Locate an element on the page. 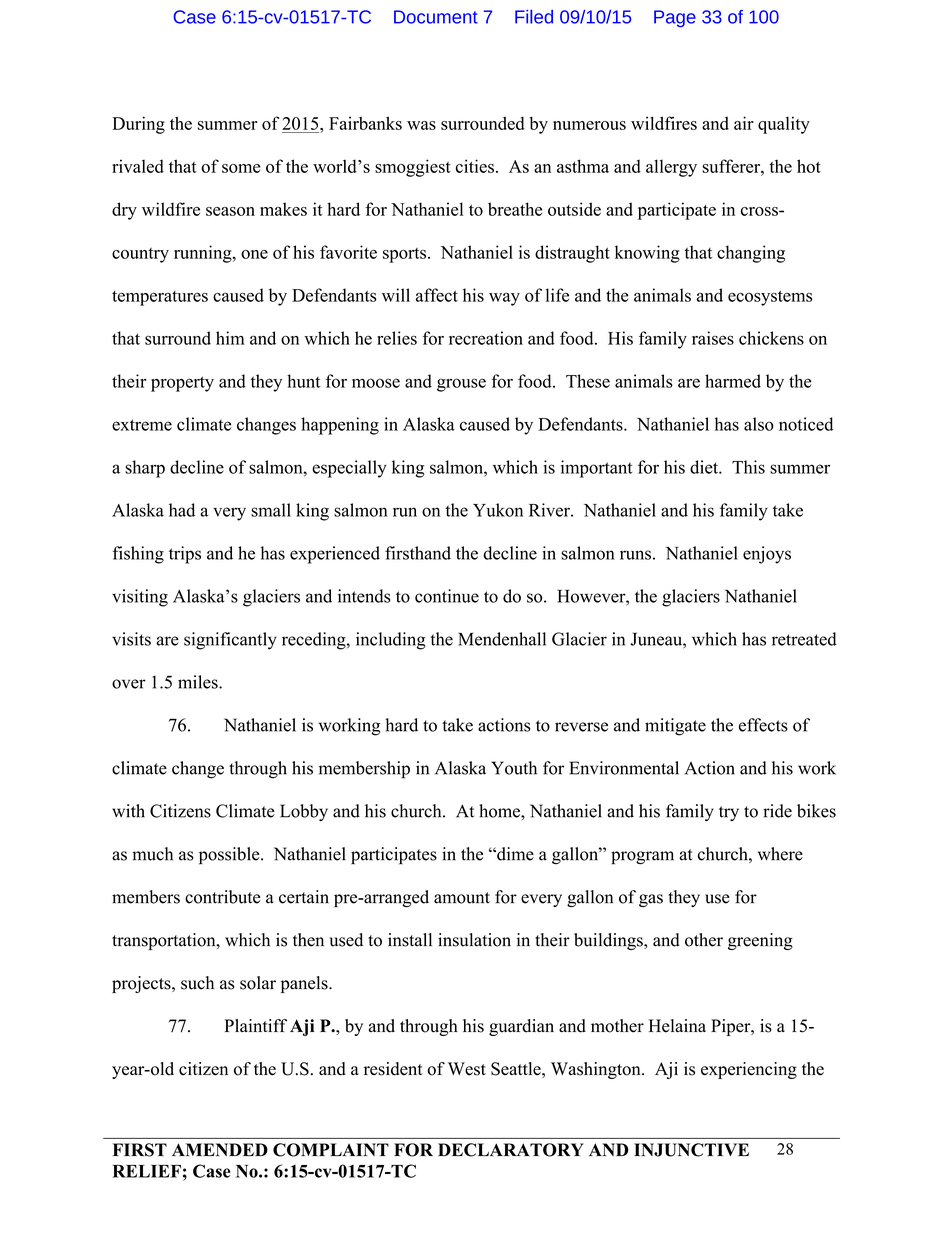  property is located at coordinates (182, 384).
